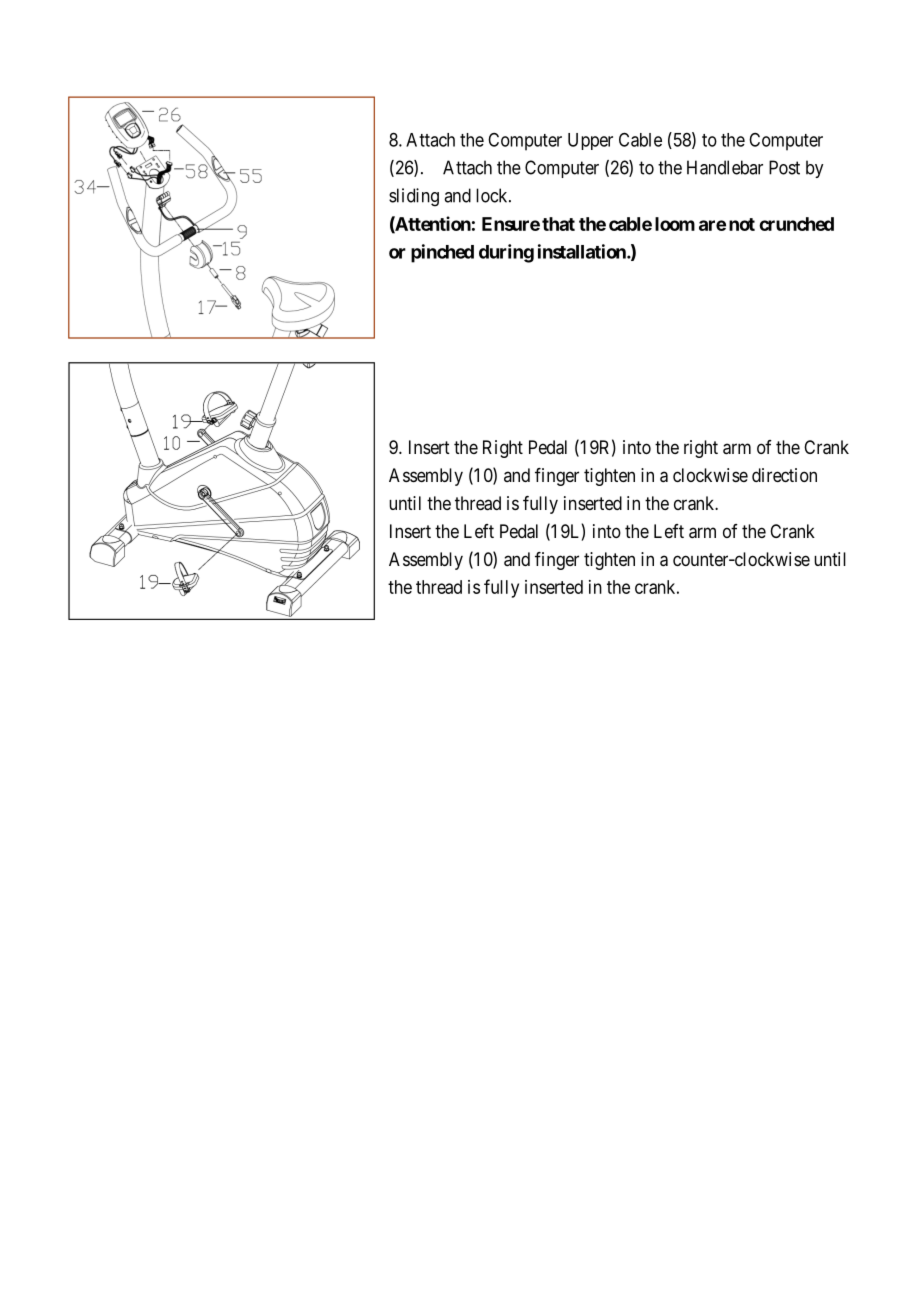 This page has height=1308, width=924. Describe the element at coordinates (725, 167) in the page. I see `Handlebar` at that location.
